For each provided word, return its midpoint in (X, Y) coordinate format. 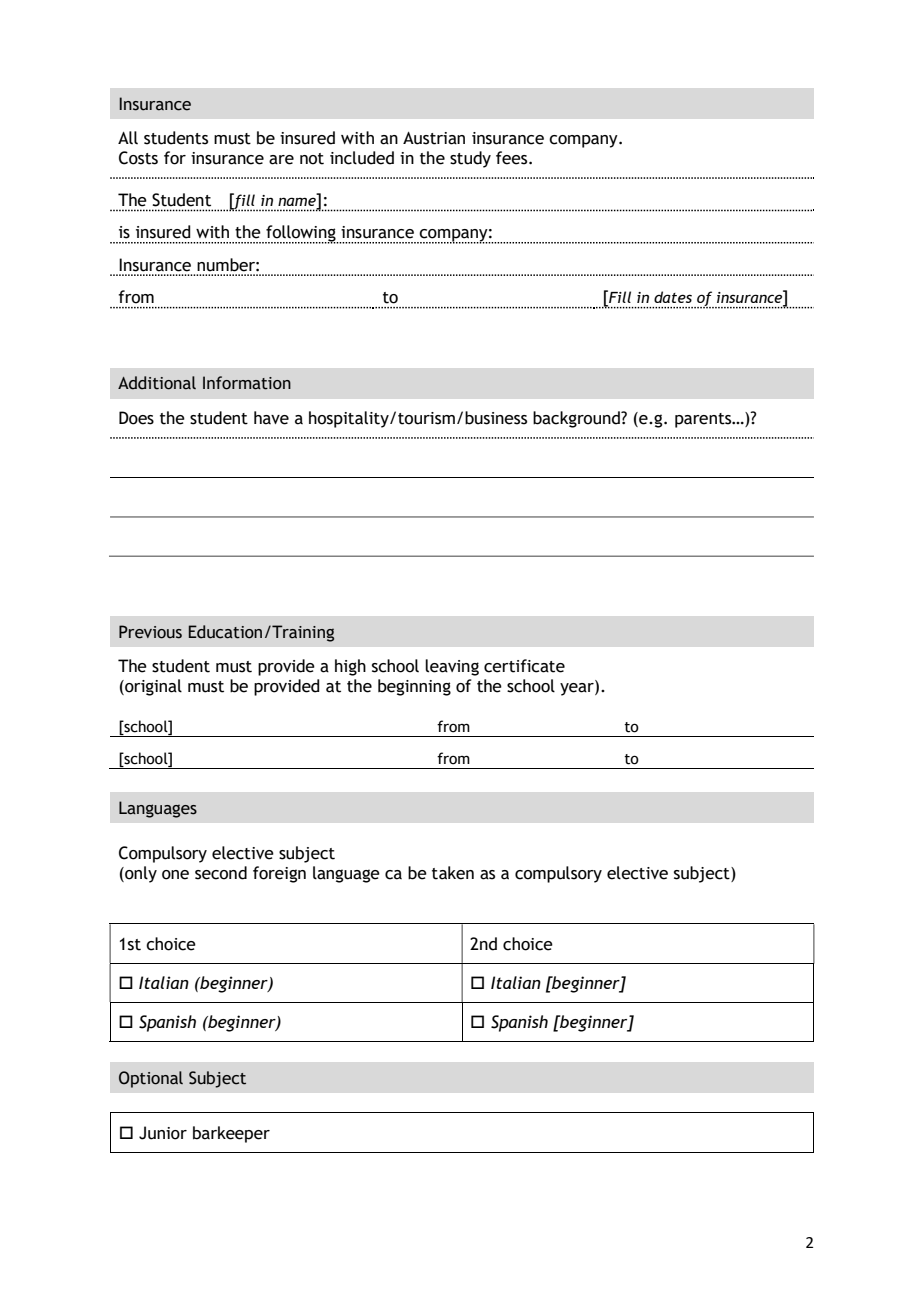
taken (453, 873)
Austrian (434, 138)
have (271, 418)
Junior (163, 1133)
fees (513, 158)
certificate (524, 666)
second (221, 873)
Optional (151, 1079)
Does (136, 418)
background (577, 419)
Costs (138, 158)
